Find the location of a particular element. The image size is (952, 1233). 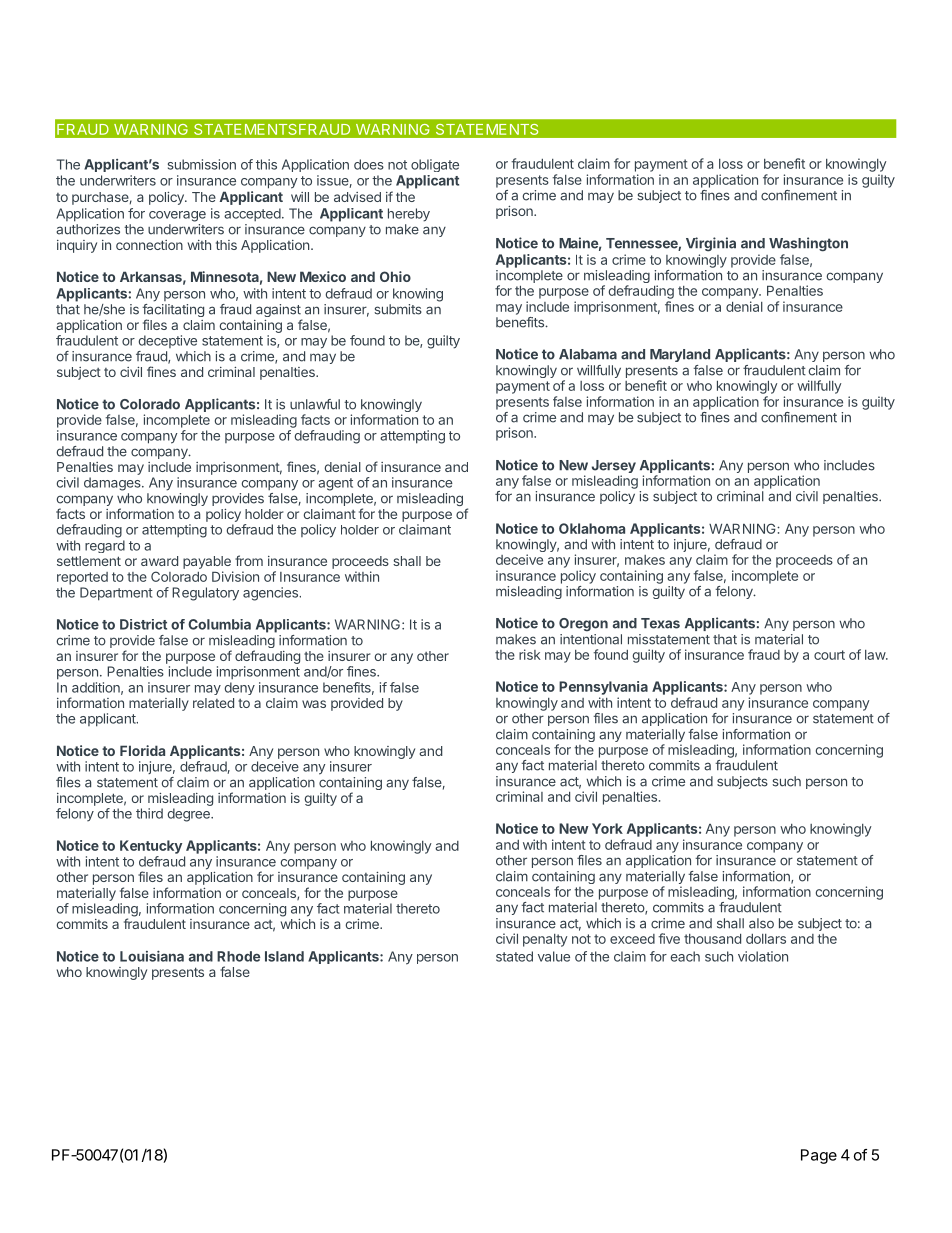

Louisiana is located at coordinates (152, 956).
